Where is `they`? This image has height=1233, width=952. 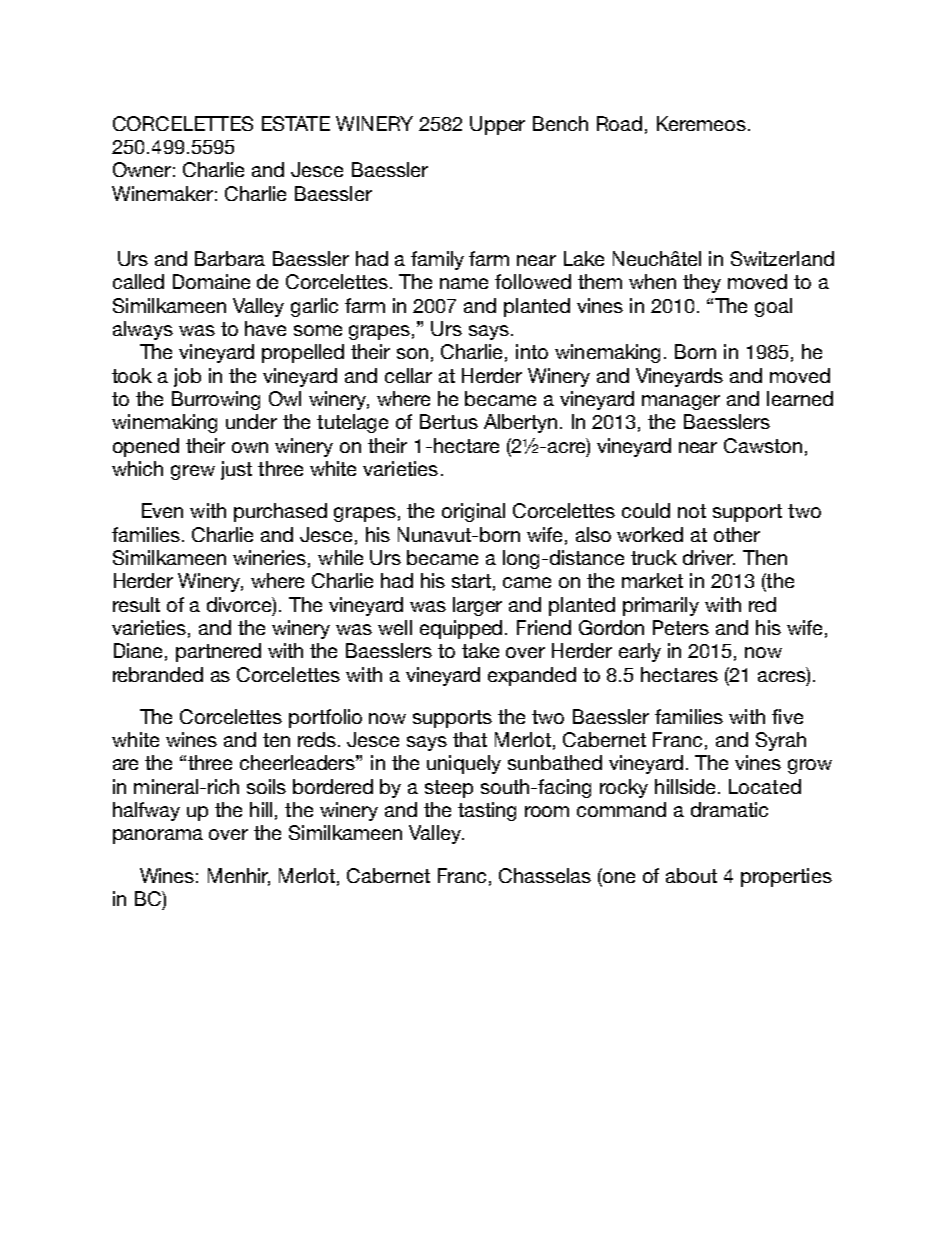 they is located at coordinates (702, 283).
